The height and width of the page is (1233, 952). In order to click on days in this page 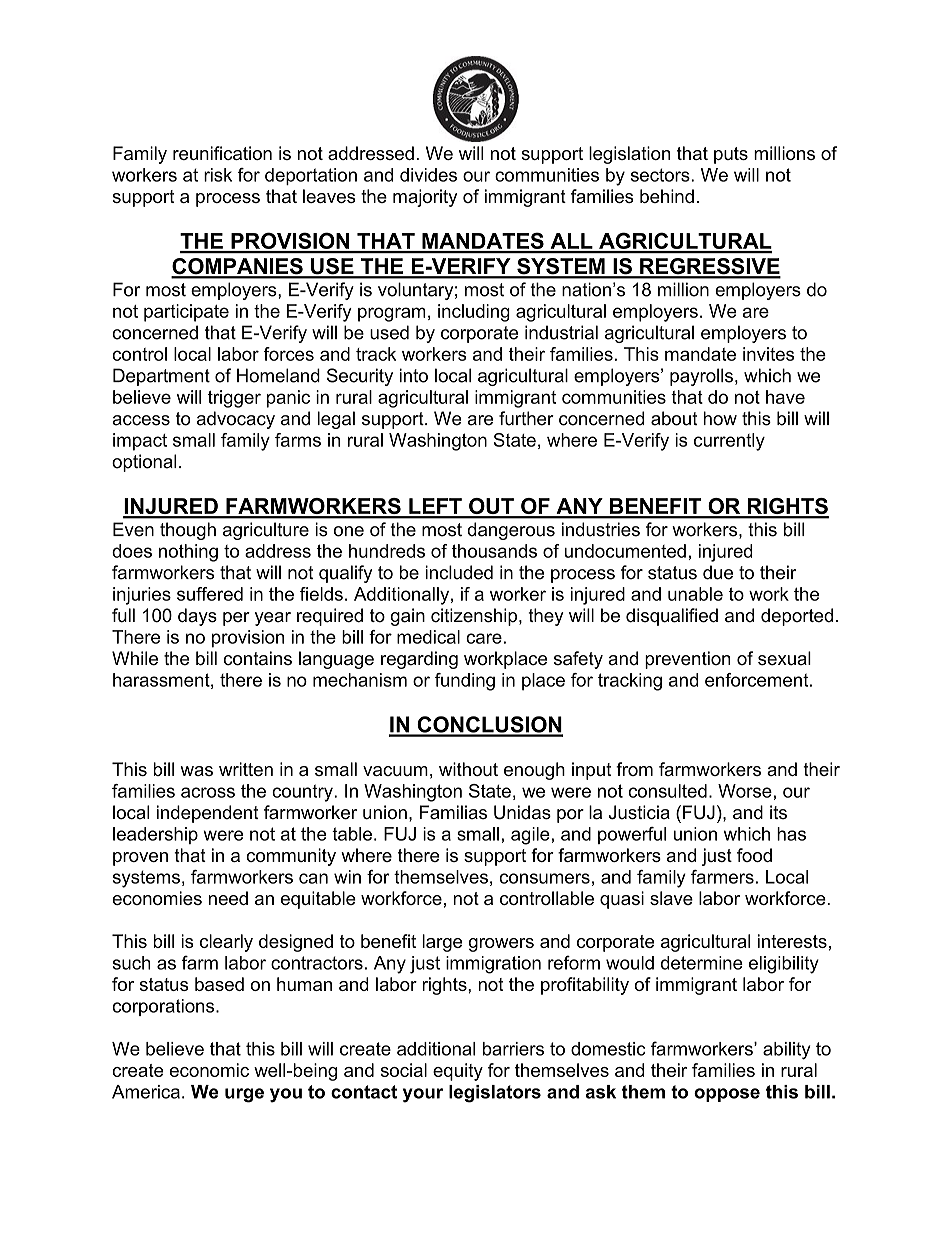, I will do `click(197, 617)`.
